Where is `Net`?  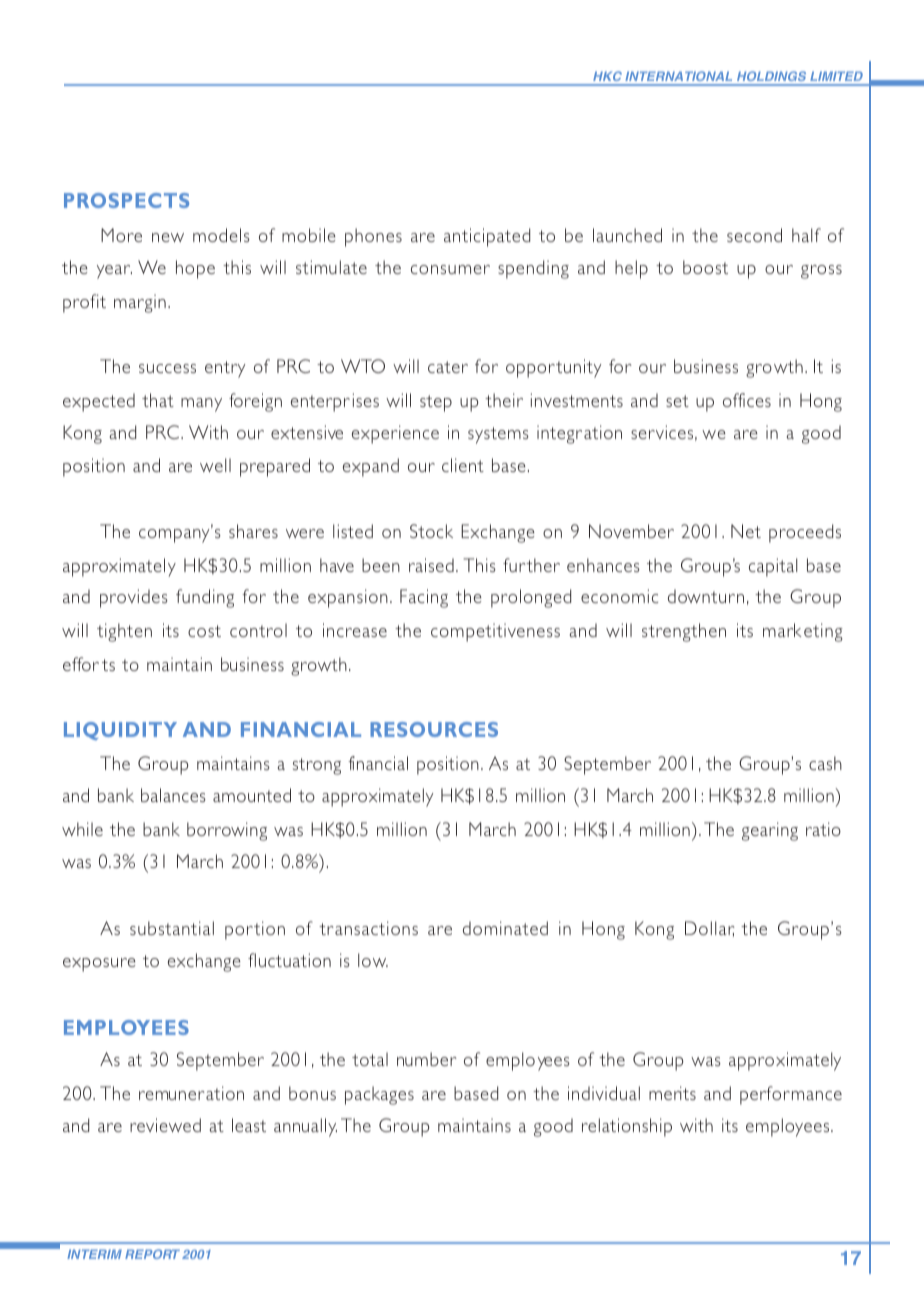
Net is located at coordinates (746, 531).
